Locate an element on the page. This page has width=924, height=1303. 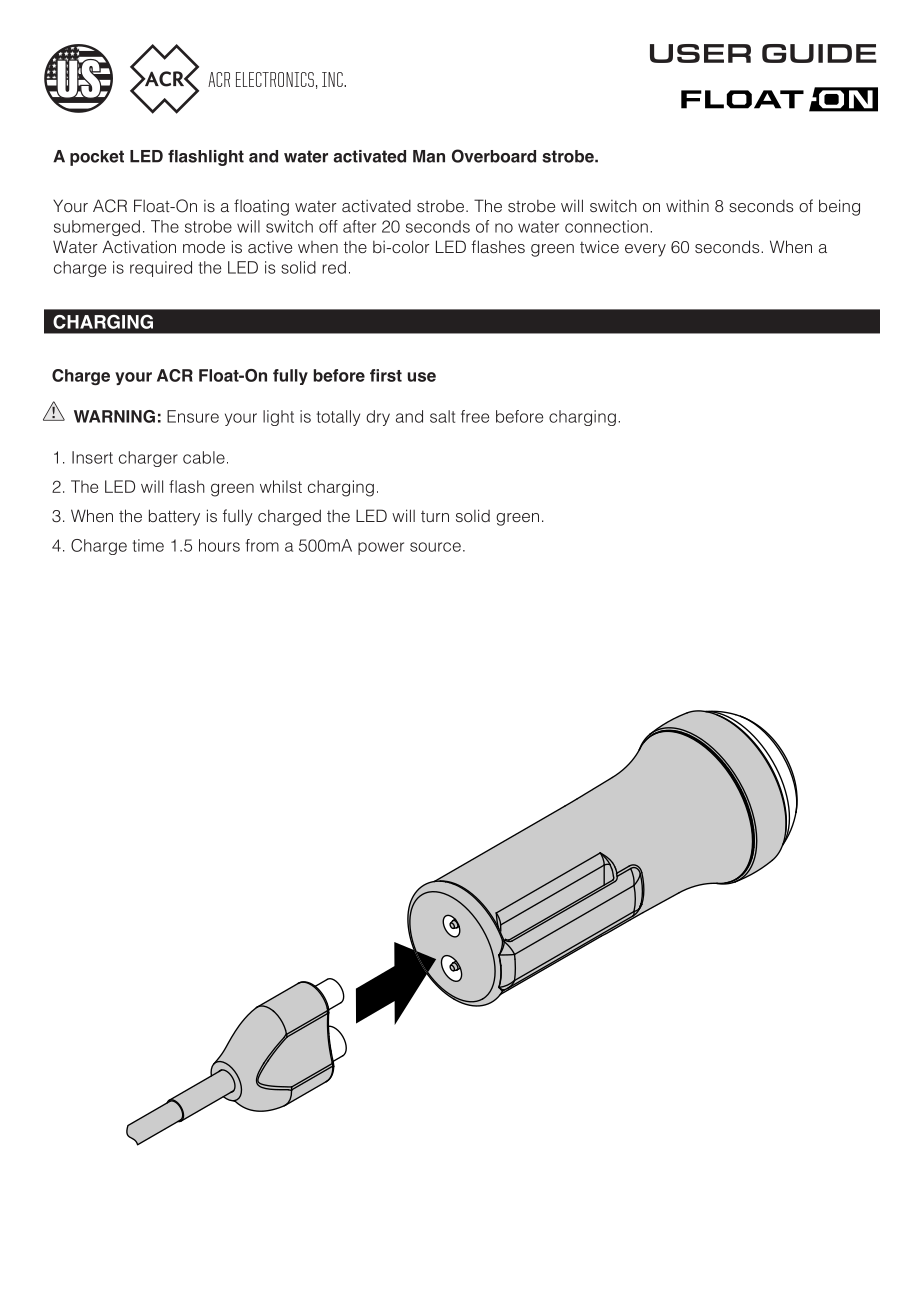
every is located at coordinates (645, 250).
